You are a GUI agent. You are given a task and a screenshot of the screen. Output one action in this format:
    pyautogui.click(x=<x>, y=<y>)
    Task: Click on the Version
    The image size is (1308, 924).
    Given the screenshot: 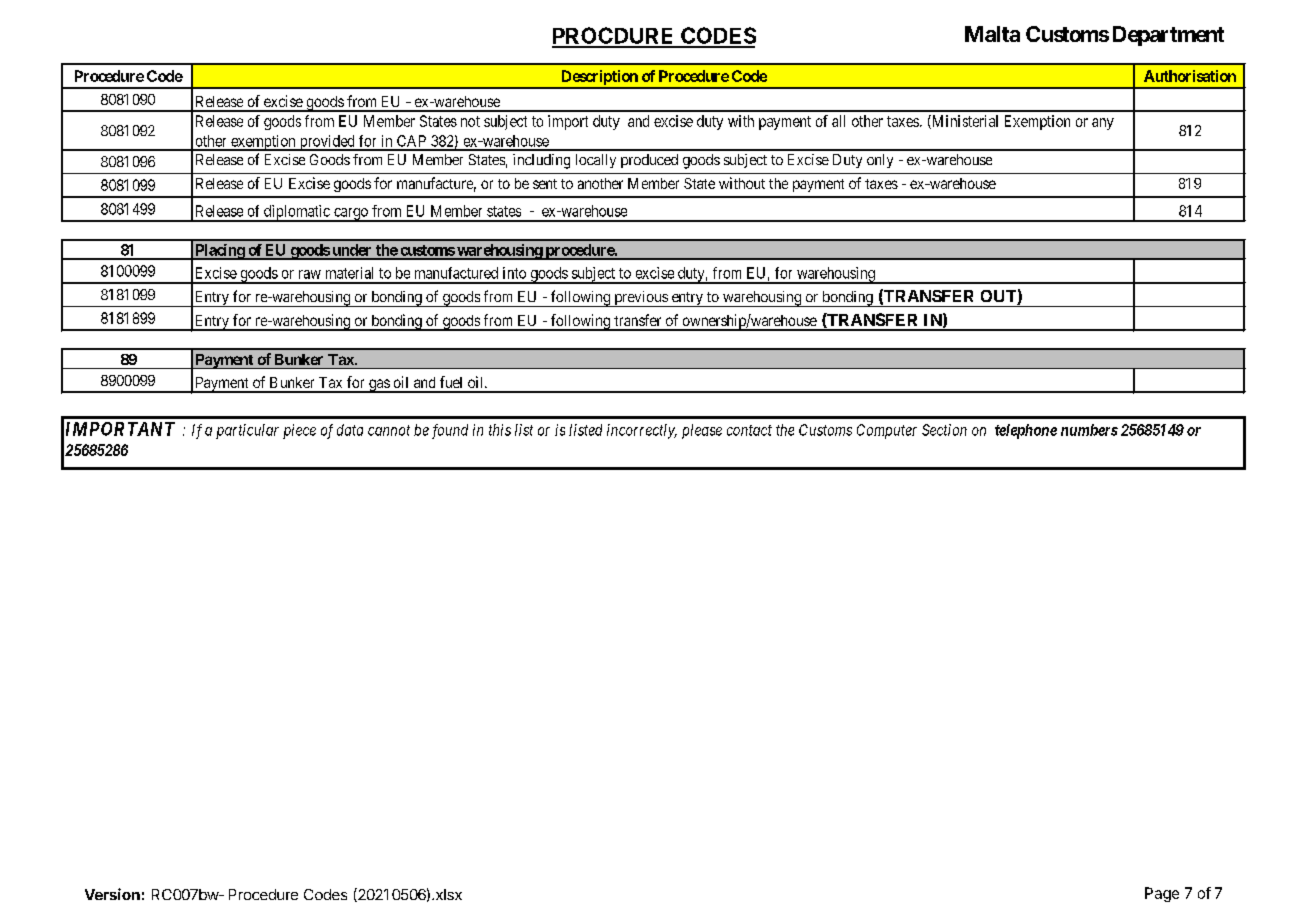 What is the action you would take?
    pyautogui.click(x=112, y=894)
